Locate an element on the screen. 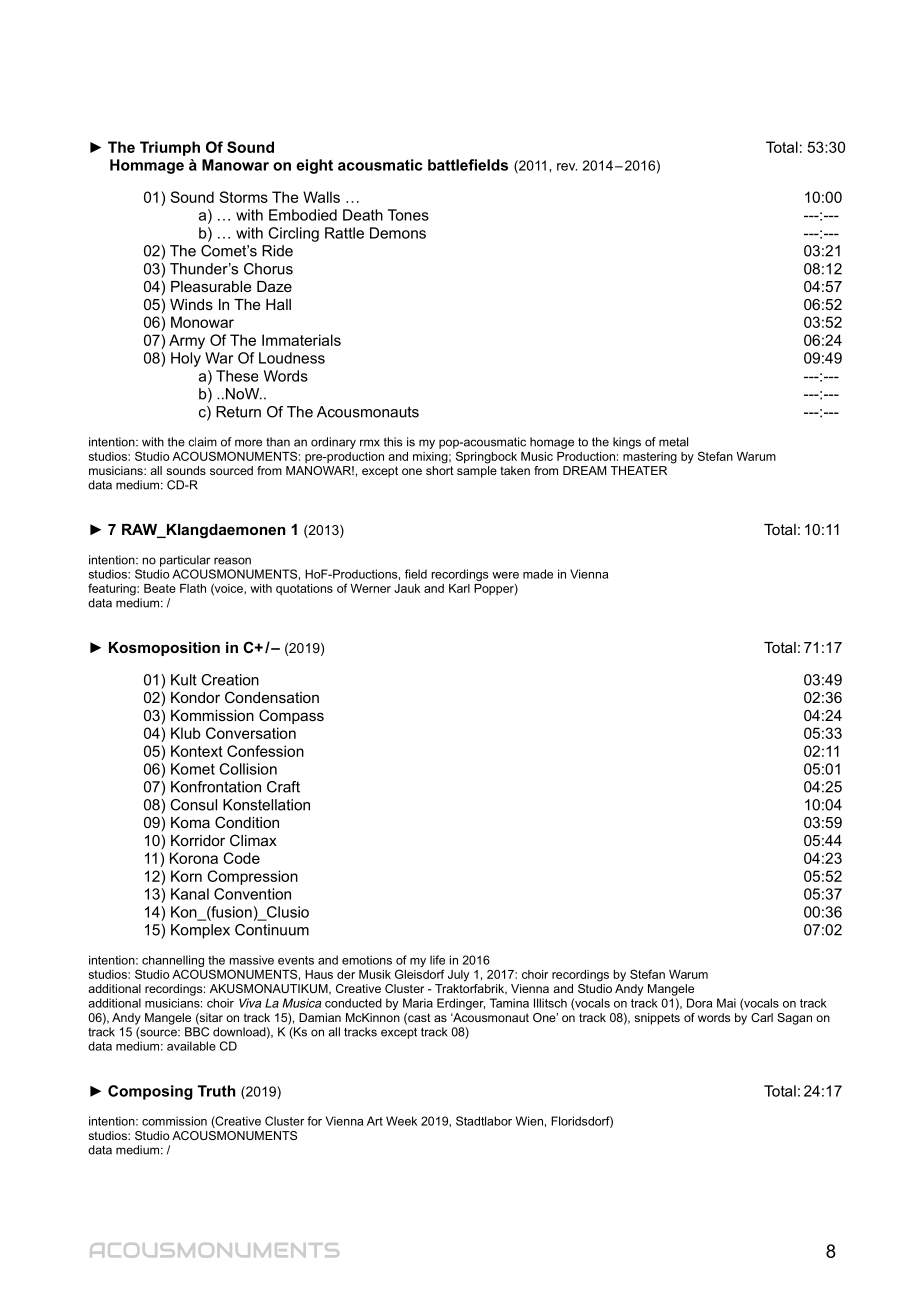  Mai is located at coordinates (726, 1003).
